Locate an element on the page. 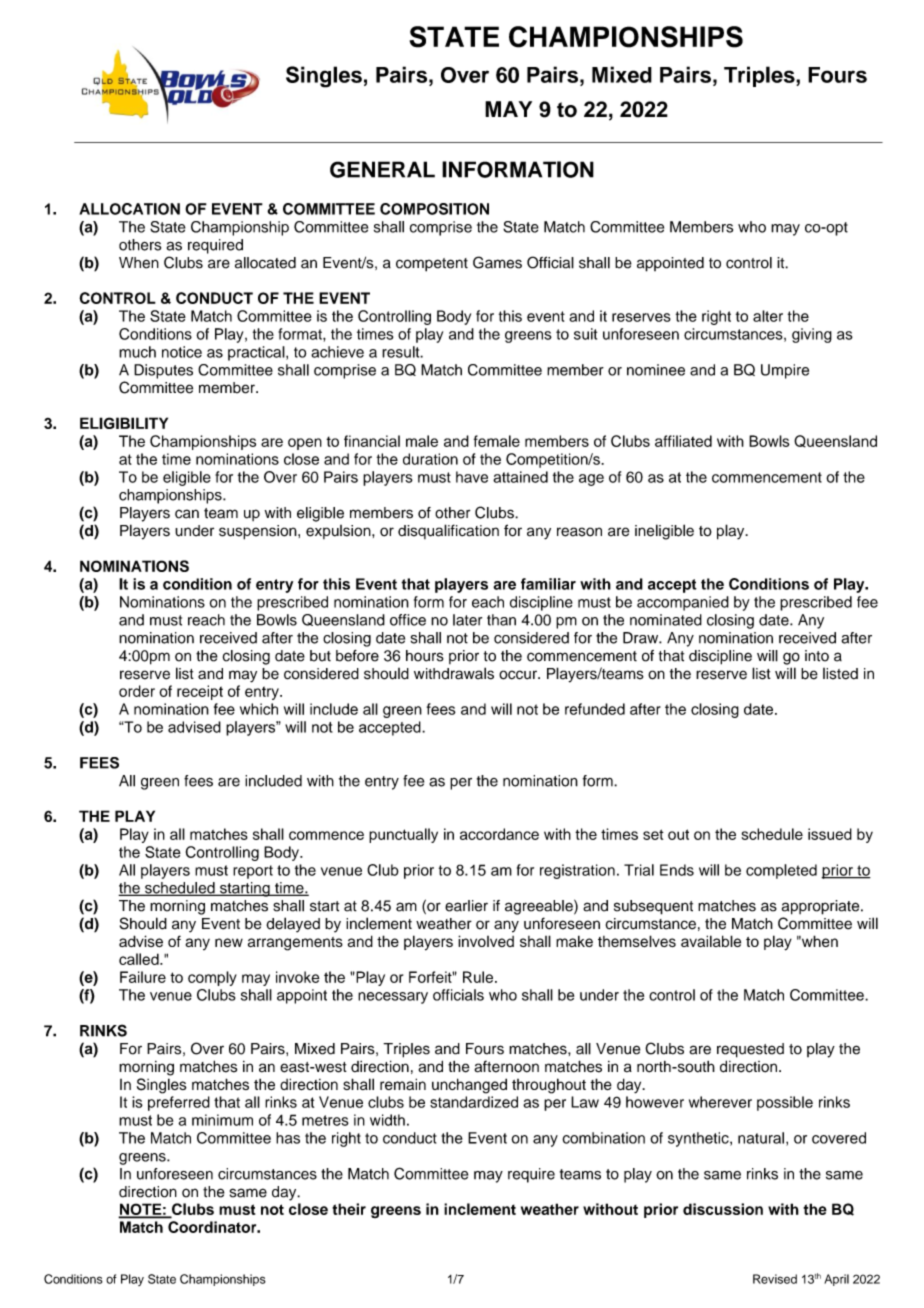 This page has height=1308, width=924. Revised is located at coordinates (775, 1279).
